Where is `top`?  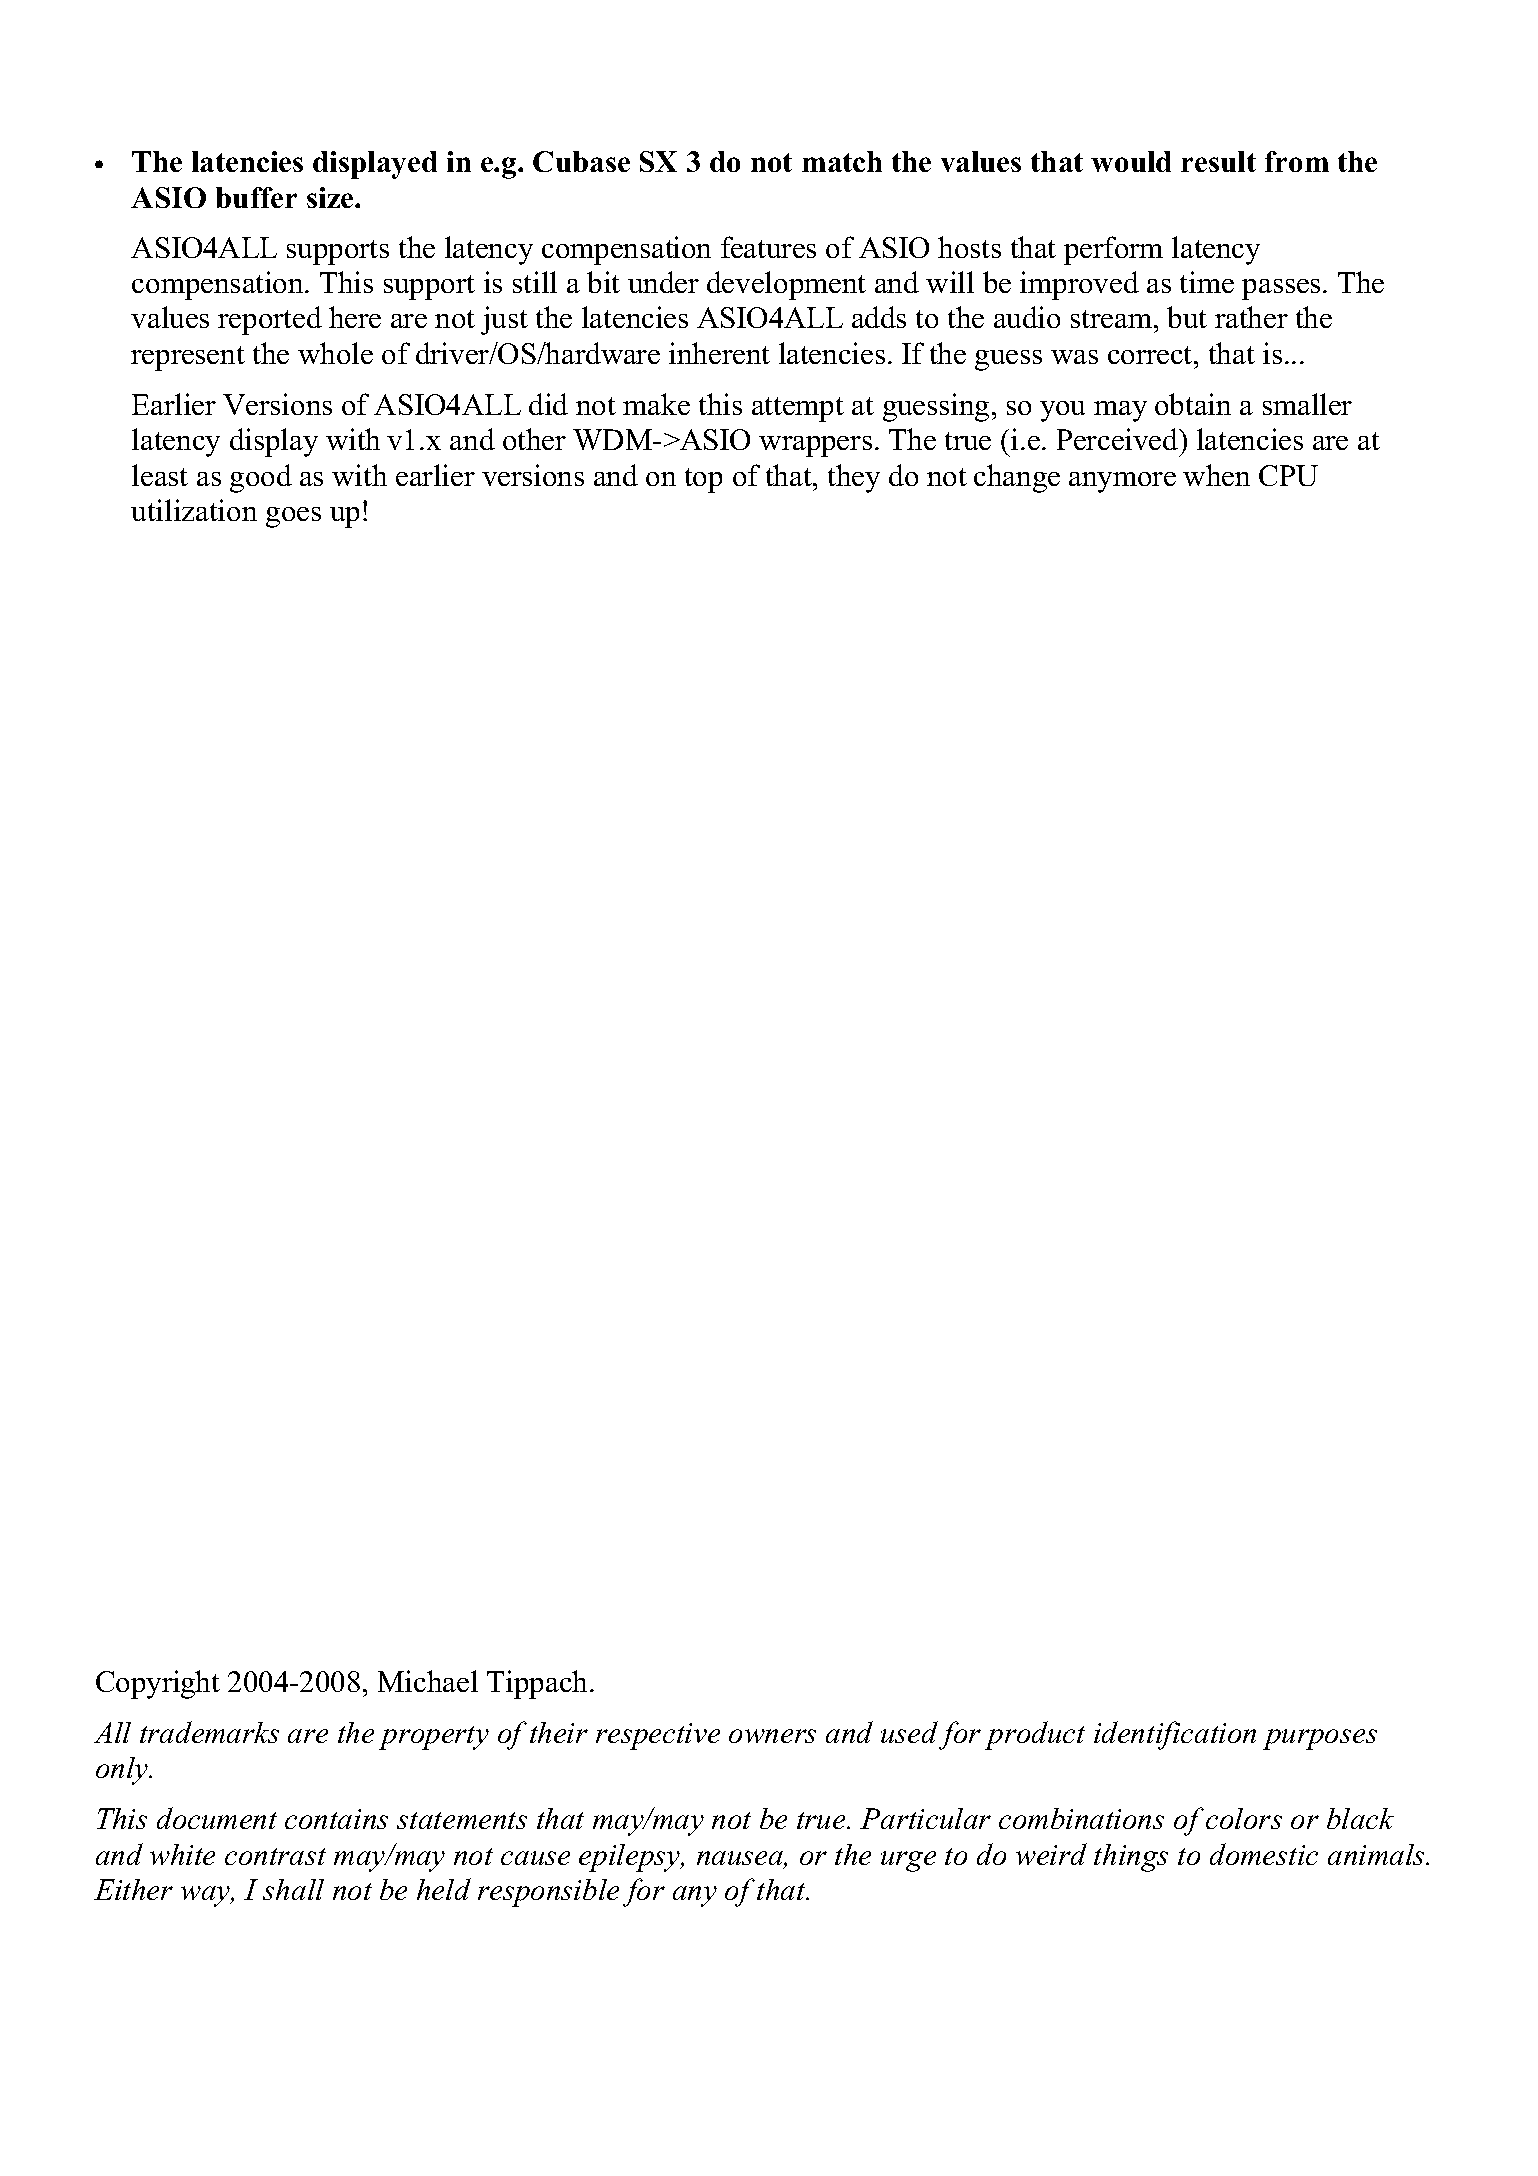
top is located at coordinates (703, 480).
